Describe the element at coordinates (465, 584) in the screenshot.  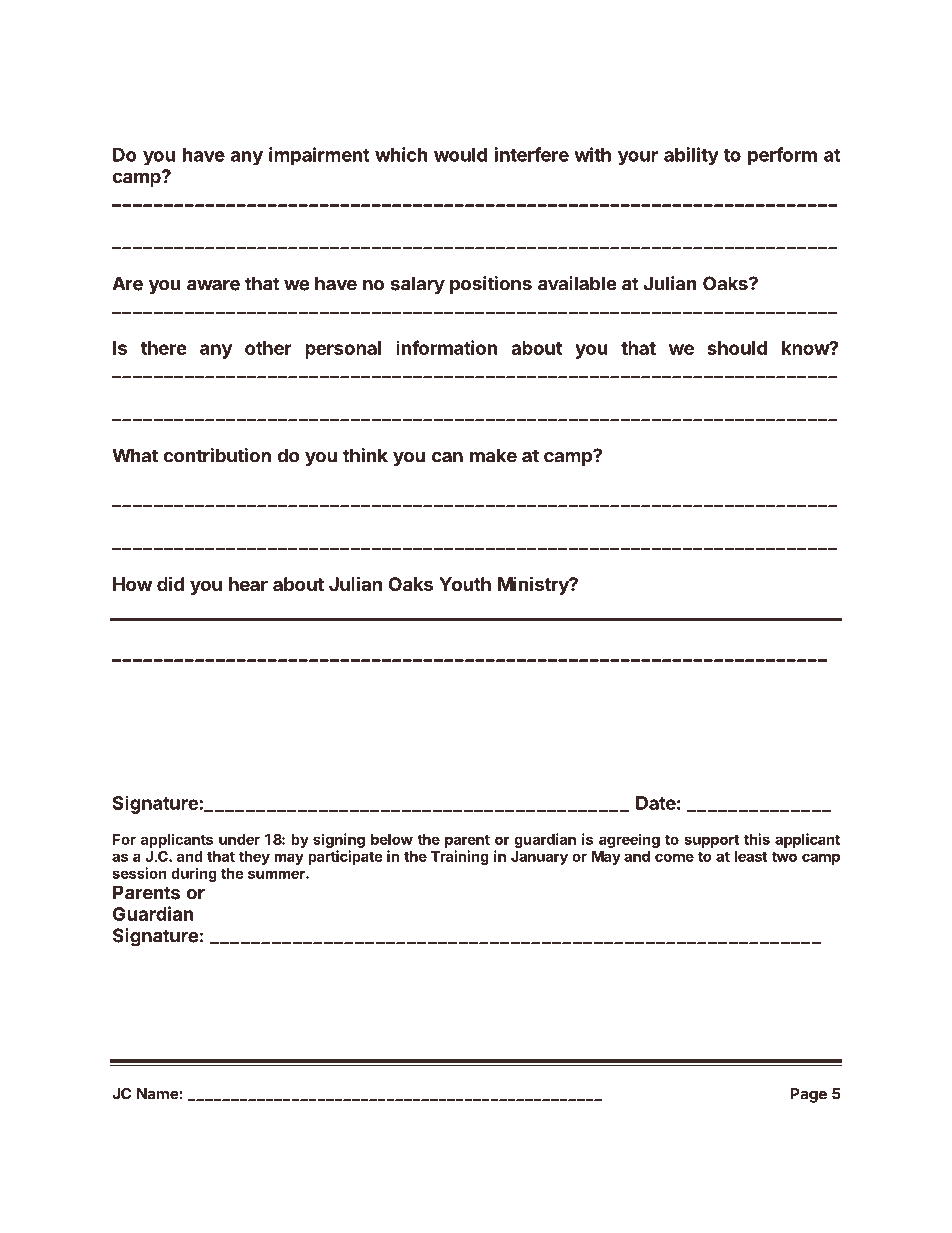
I see `Youth` at that location.
